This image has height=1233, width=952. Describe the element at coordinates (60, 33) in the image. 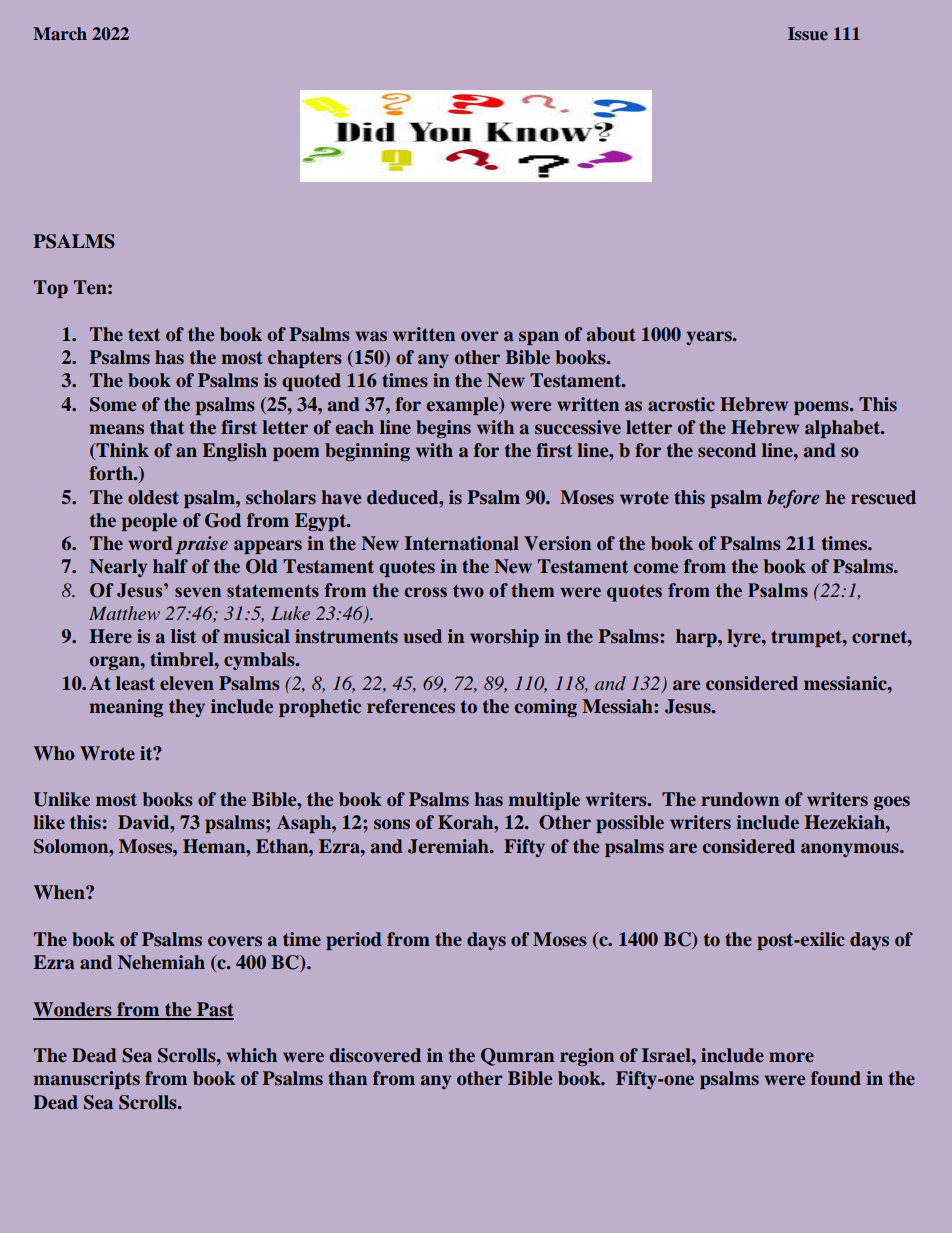

I see `March` at that location.
